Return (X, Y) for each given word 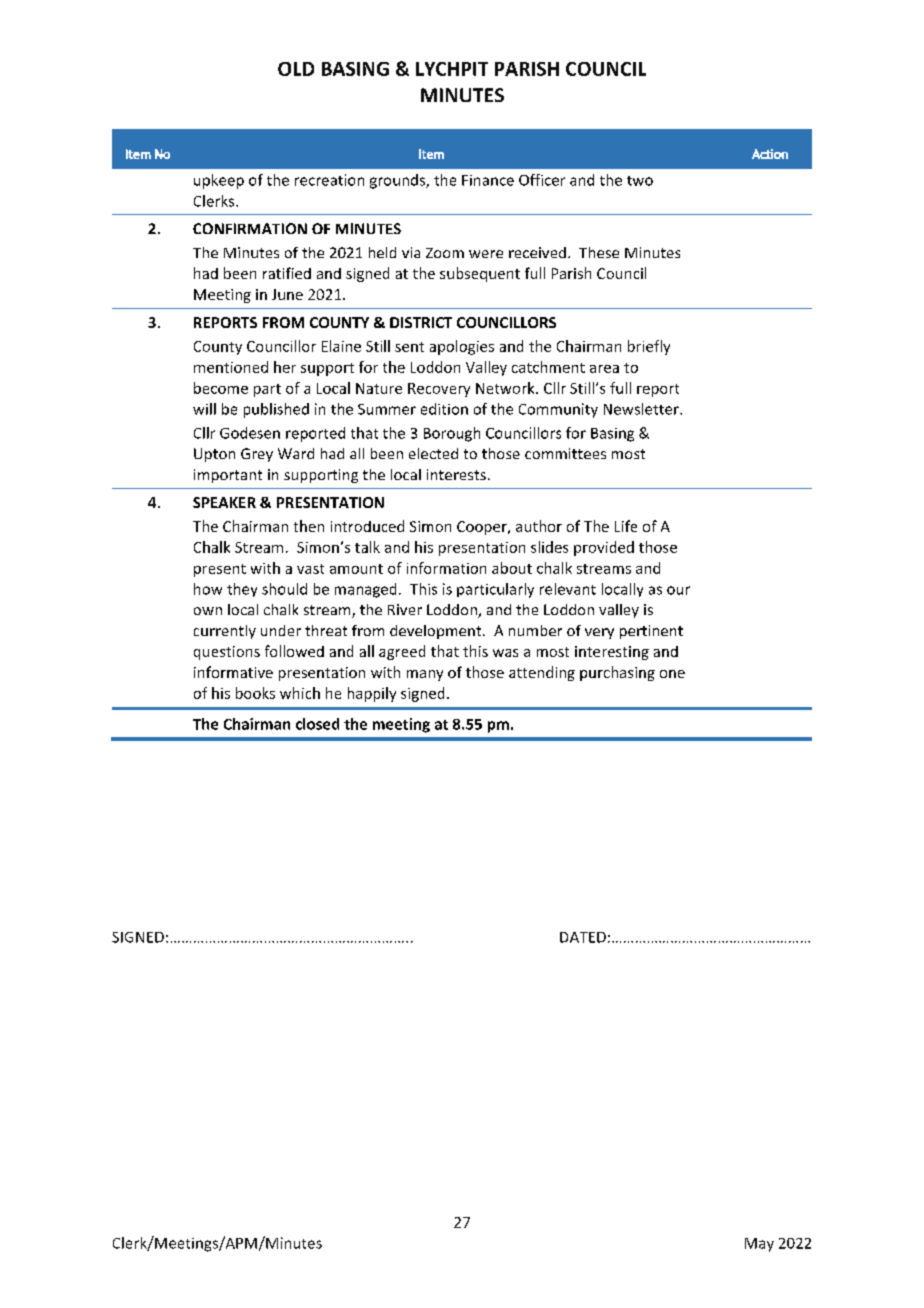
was (505, 653)
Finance (488, 180)
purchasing (617, 673)
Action (770, 154)
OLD (296, 69)
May (759, 1245)
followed (294, 651)
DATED (583, 937)
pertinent (651, 632)
